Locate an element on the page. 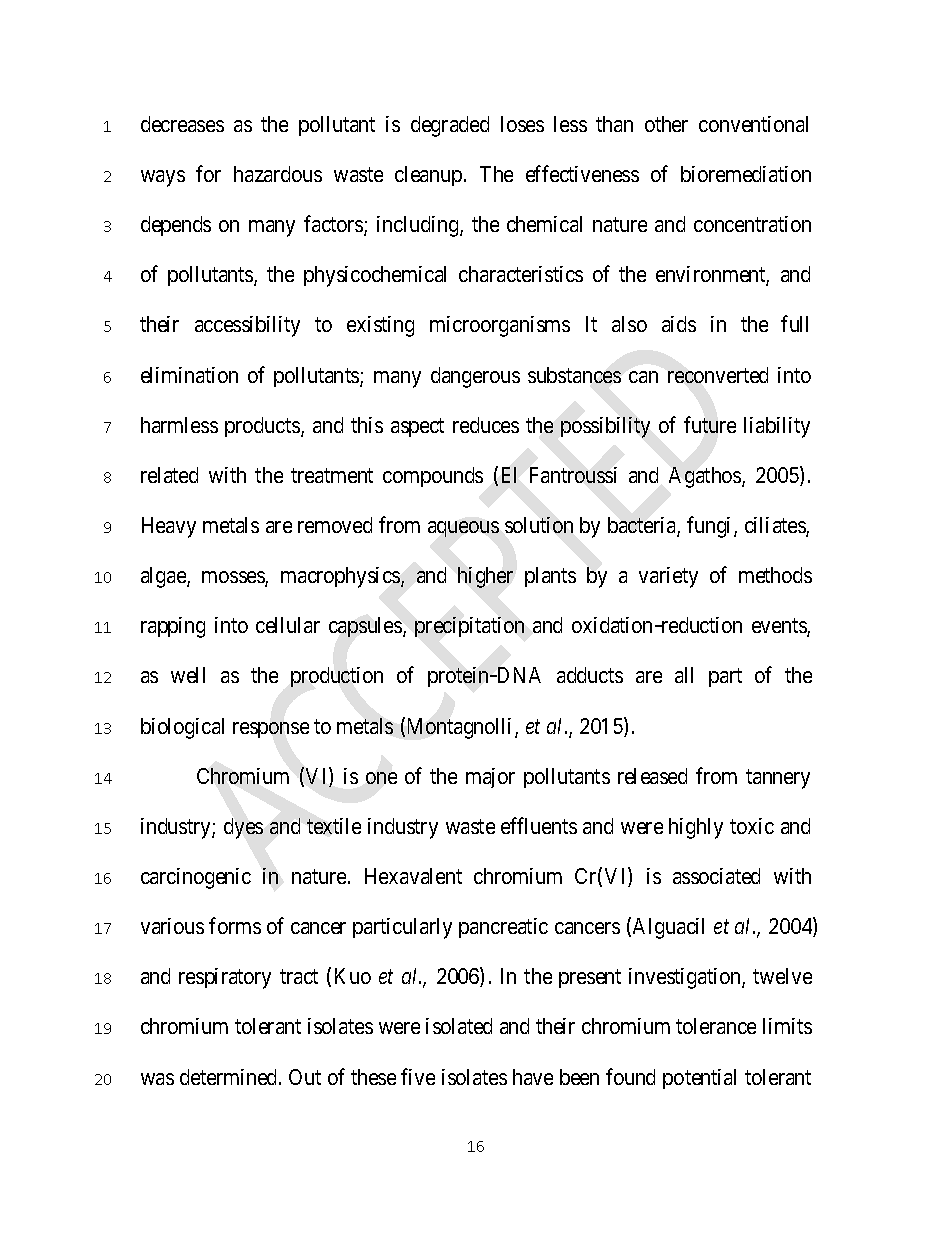  tolerance is located at coordinates (716, 1026).
